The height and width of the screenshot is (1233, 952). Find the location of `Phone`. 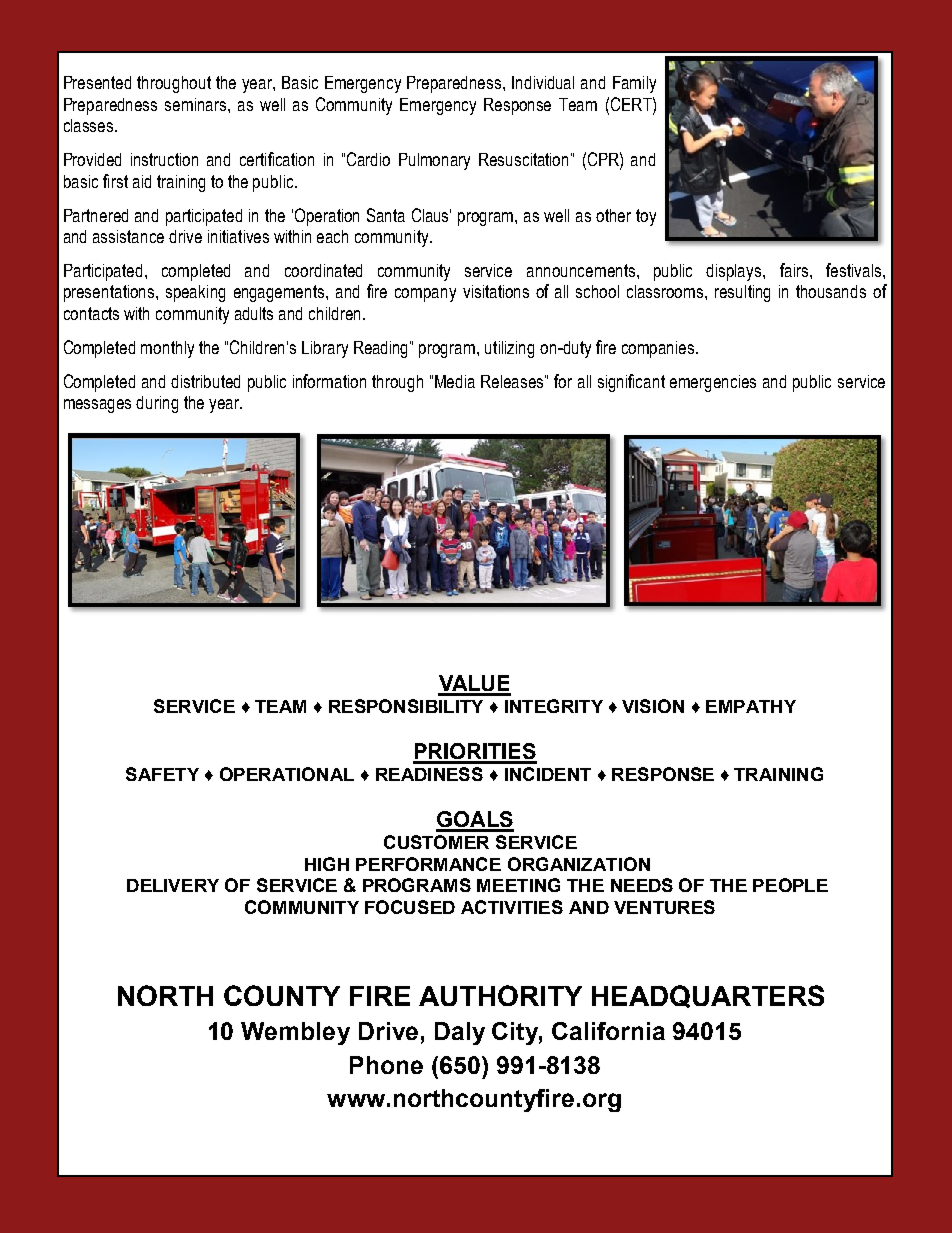

Phone is located at coordinates (386, 1065).
